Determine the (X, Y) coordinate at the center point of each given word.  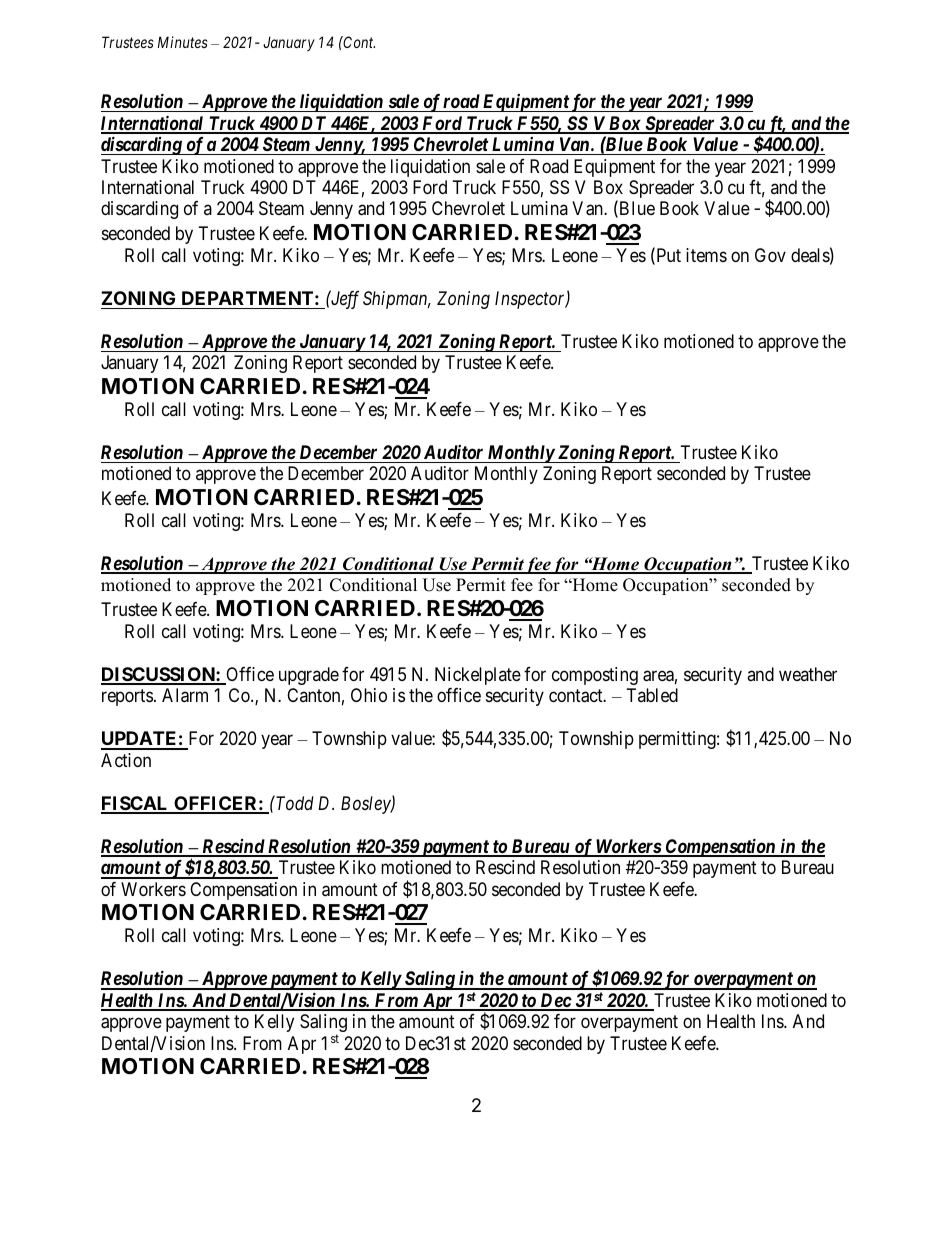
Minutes (183, 42)
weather (808, 674)
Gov (770, 255)
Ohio (369, 695)
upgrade (309, 676)
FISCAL (136, 804)
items (706, 255)
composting (595, 676)
